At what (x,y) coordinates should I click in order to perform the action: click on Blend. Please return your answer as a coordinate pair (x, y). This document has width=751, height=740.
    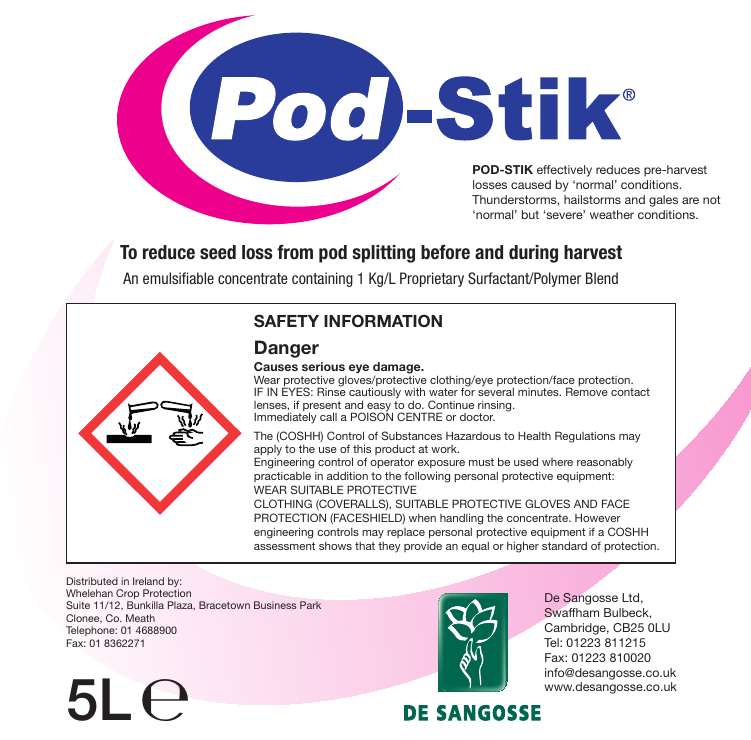
    Looking at the image, I should click on (602, 278).
